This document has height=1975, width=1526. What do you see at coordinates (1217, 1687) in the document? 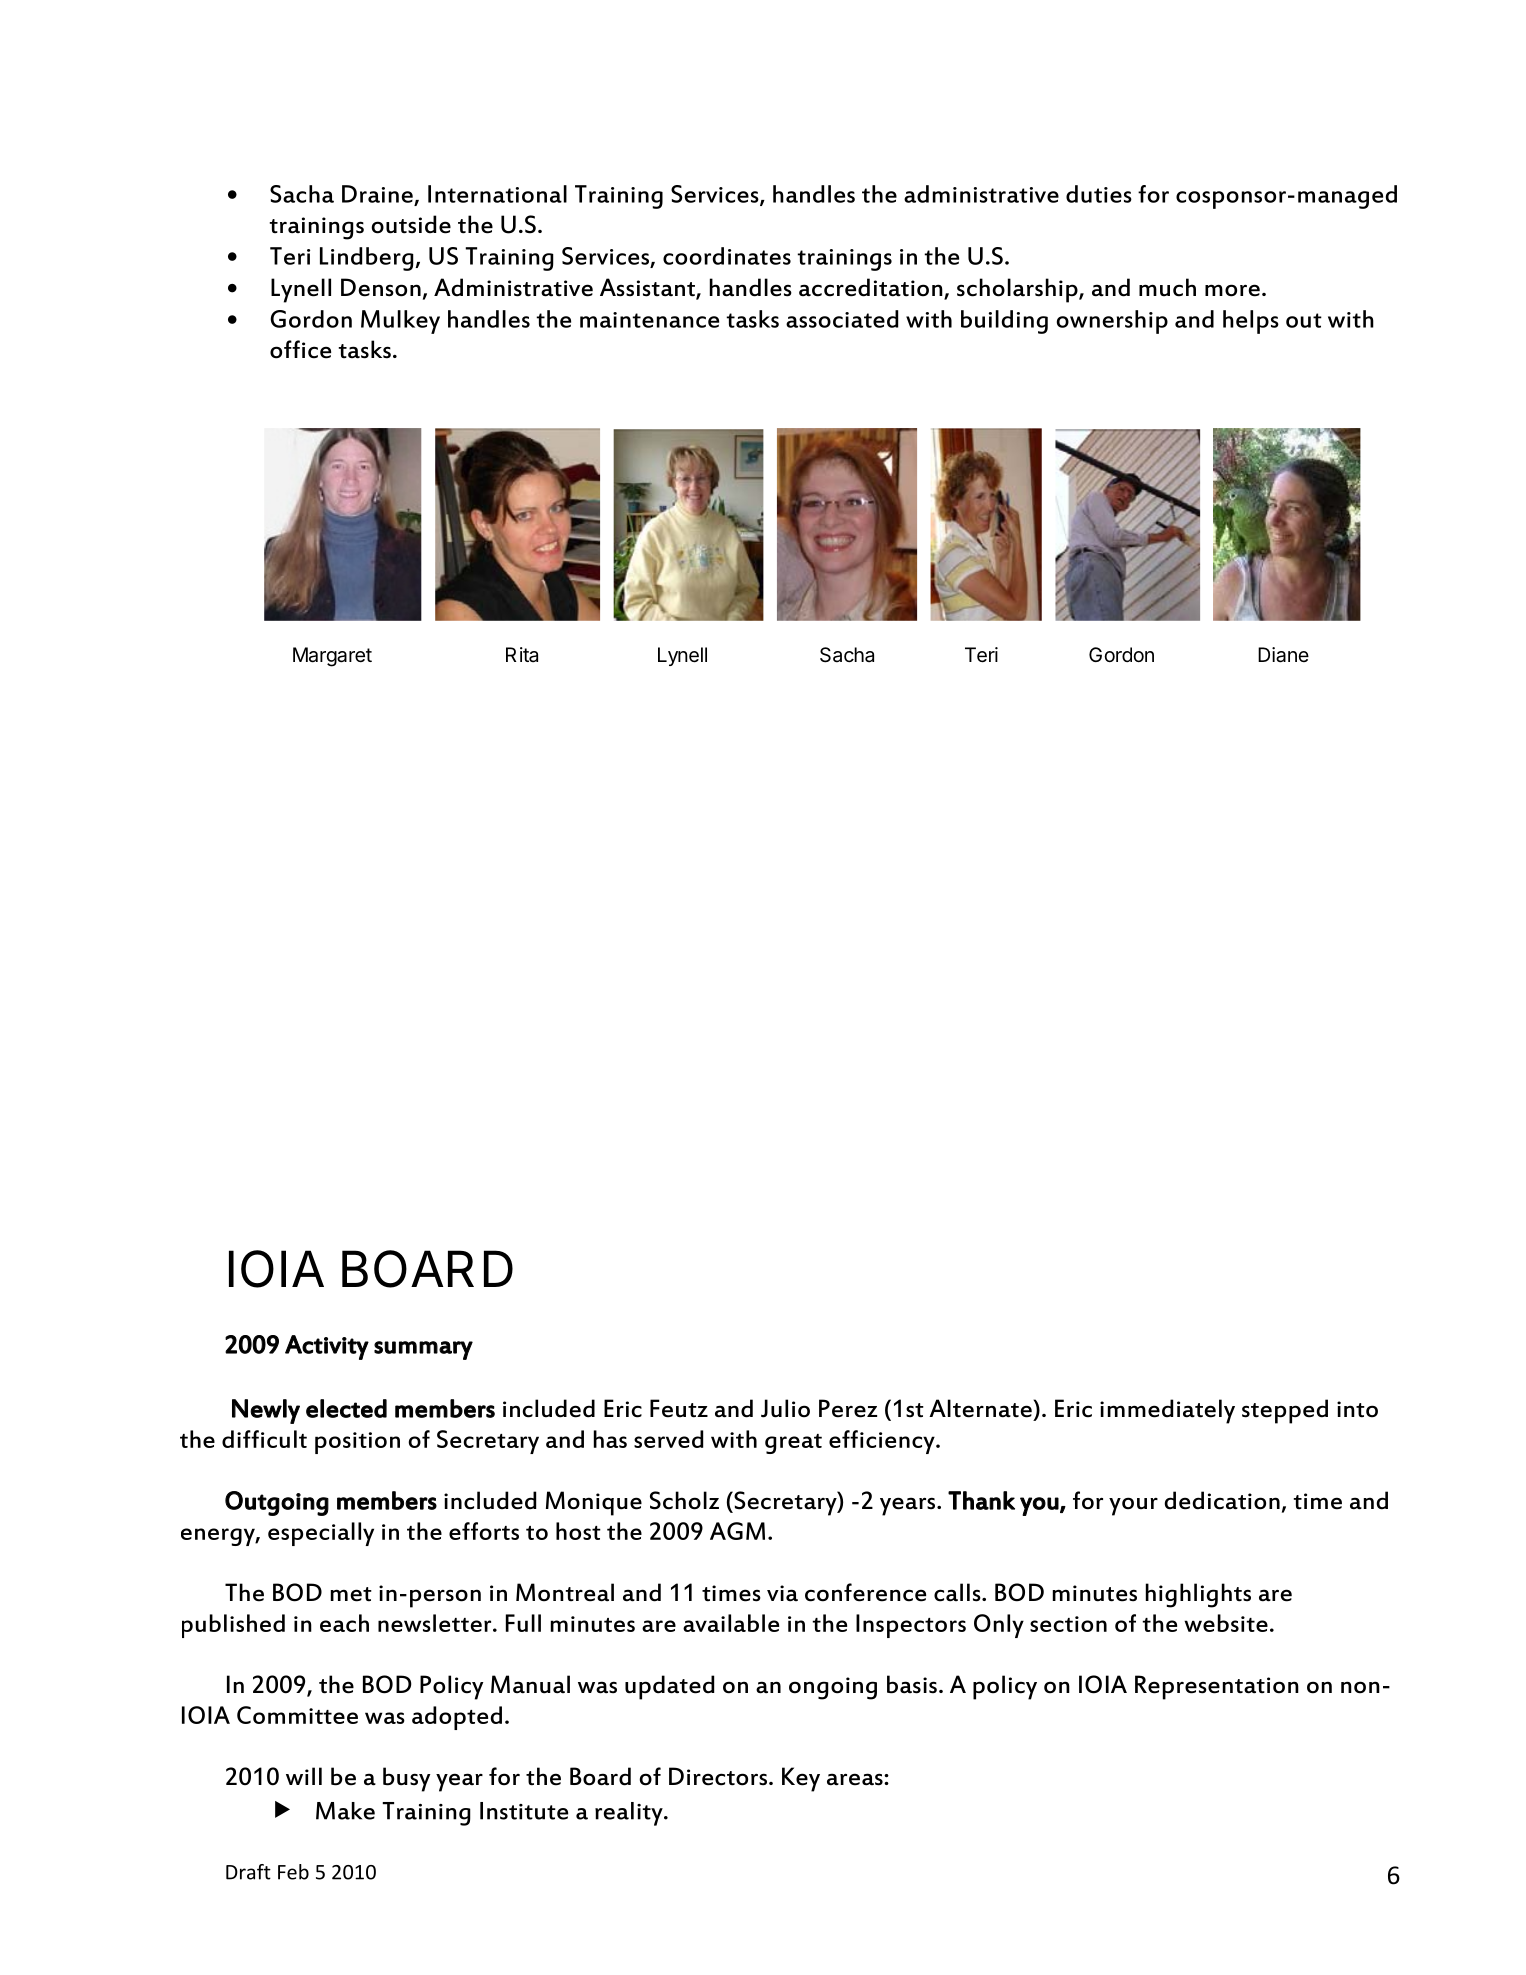
I see `Representation` at bounding box center [1217, 1687].
